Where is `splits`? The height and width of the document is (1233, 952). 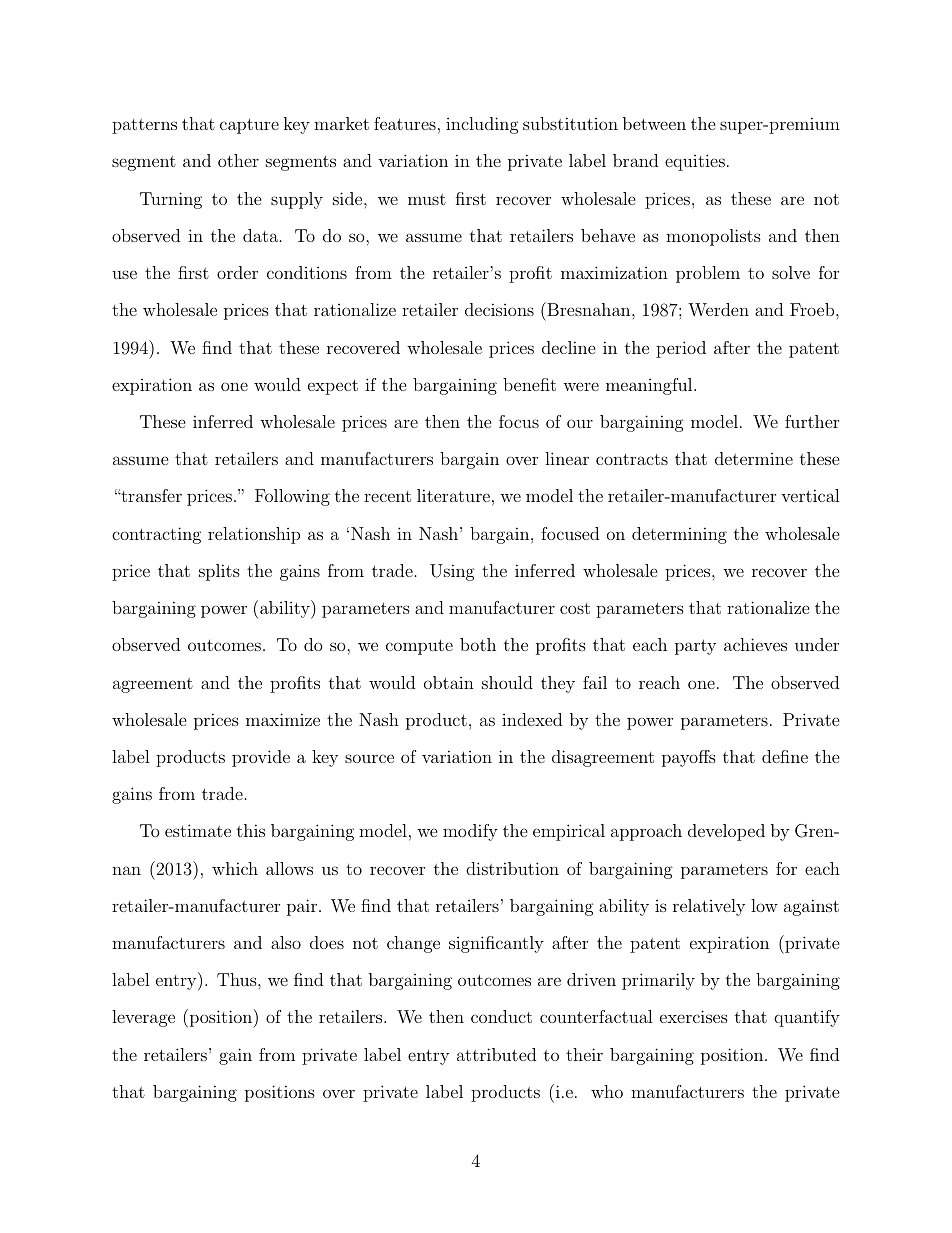
splits is located at coordinates (219, 572).
